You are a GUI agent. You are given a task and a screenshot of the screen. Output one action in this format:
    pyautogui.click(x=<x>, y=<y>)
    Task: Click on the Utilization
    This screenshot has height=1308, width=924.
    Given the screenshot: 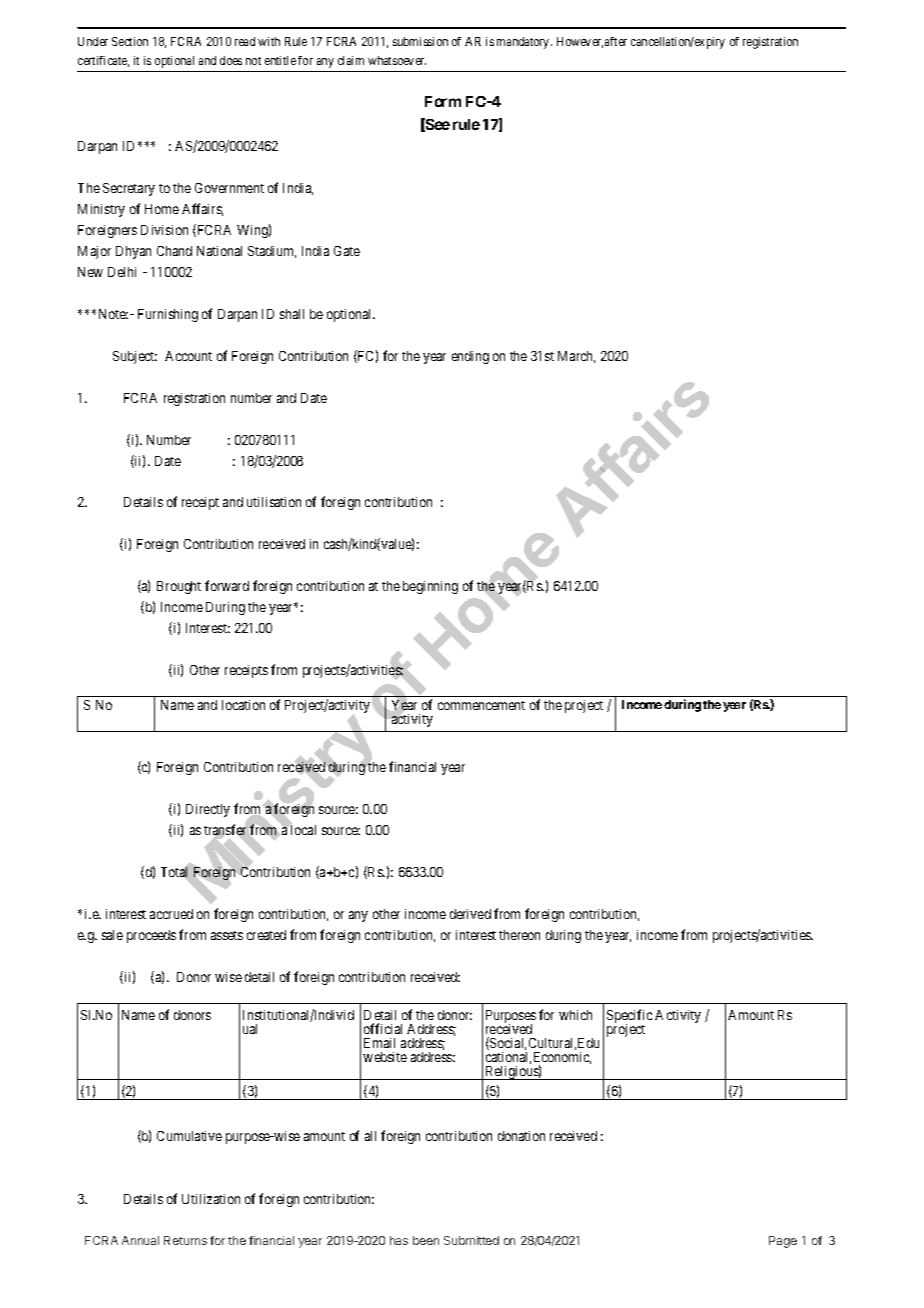 What is the action you would take?
    pyautogui.click(x=211, y=1199)
